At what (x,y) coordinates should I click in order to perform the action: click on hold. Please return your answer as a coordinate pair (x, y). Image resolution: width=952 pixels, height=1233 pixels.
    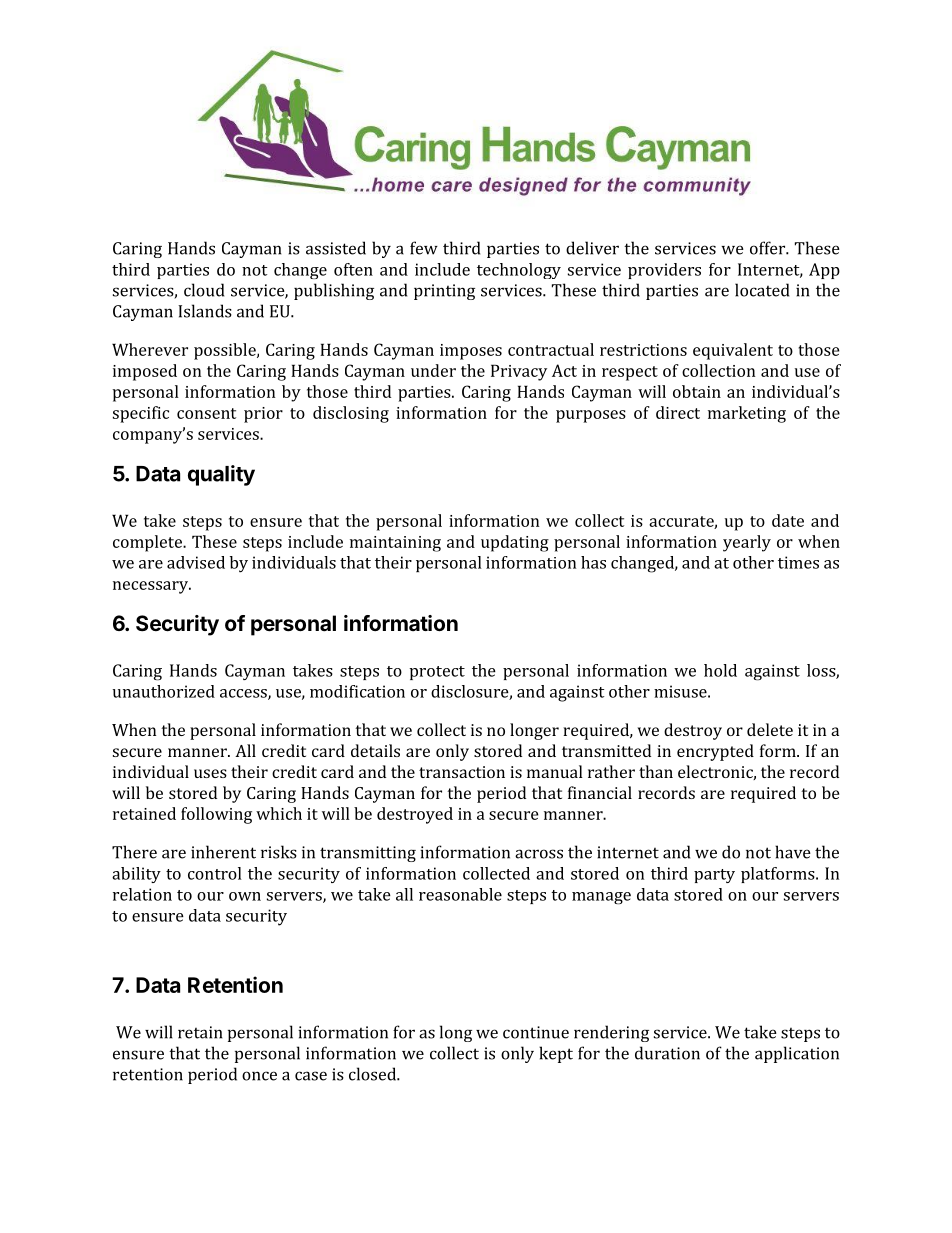
    Looking at the image, I should click on (720, 670).
